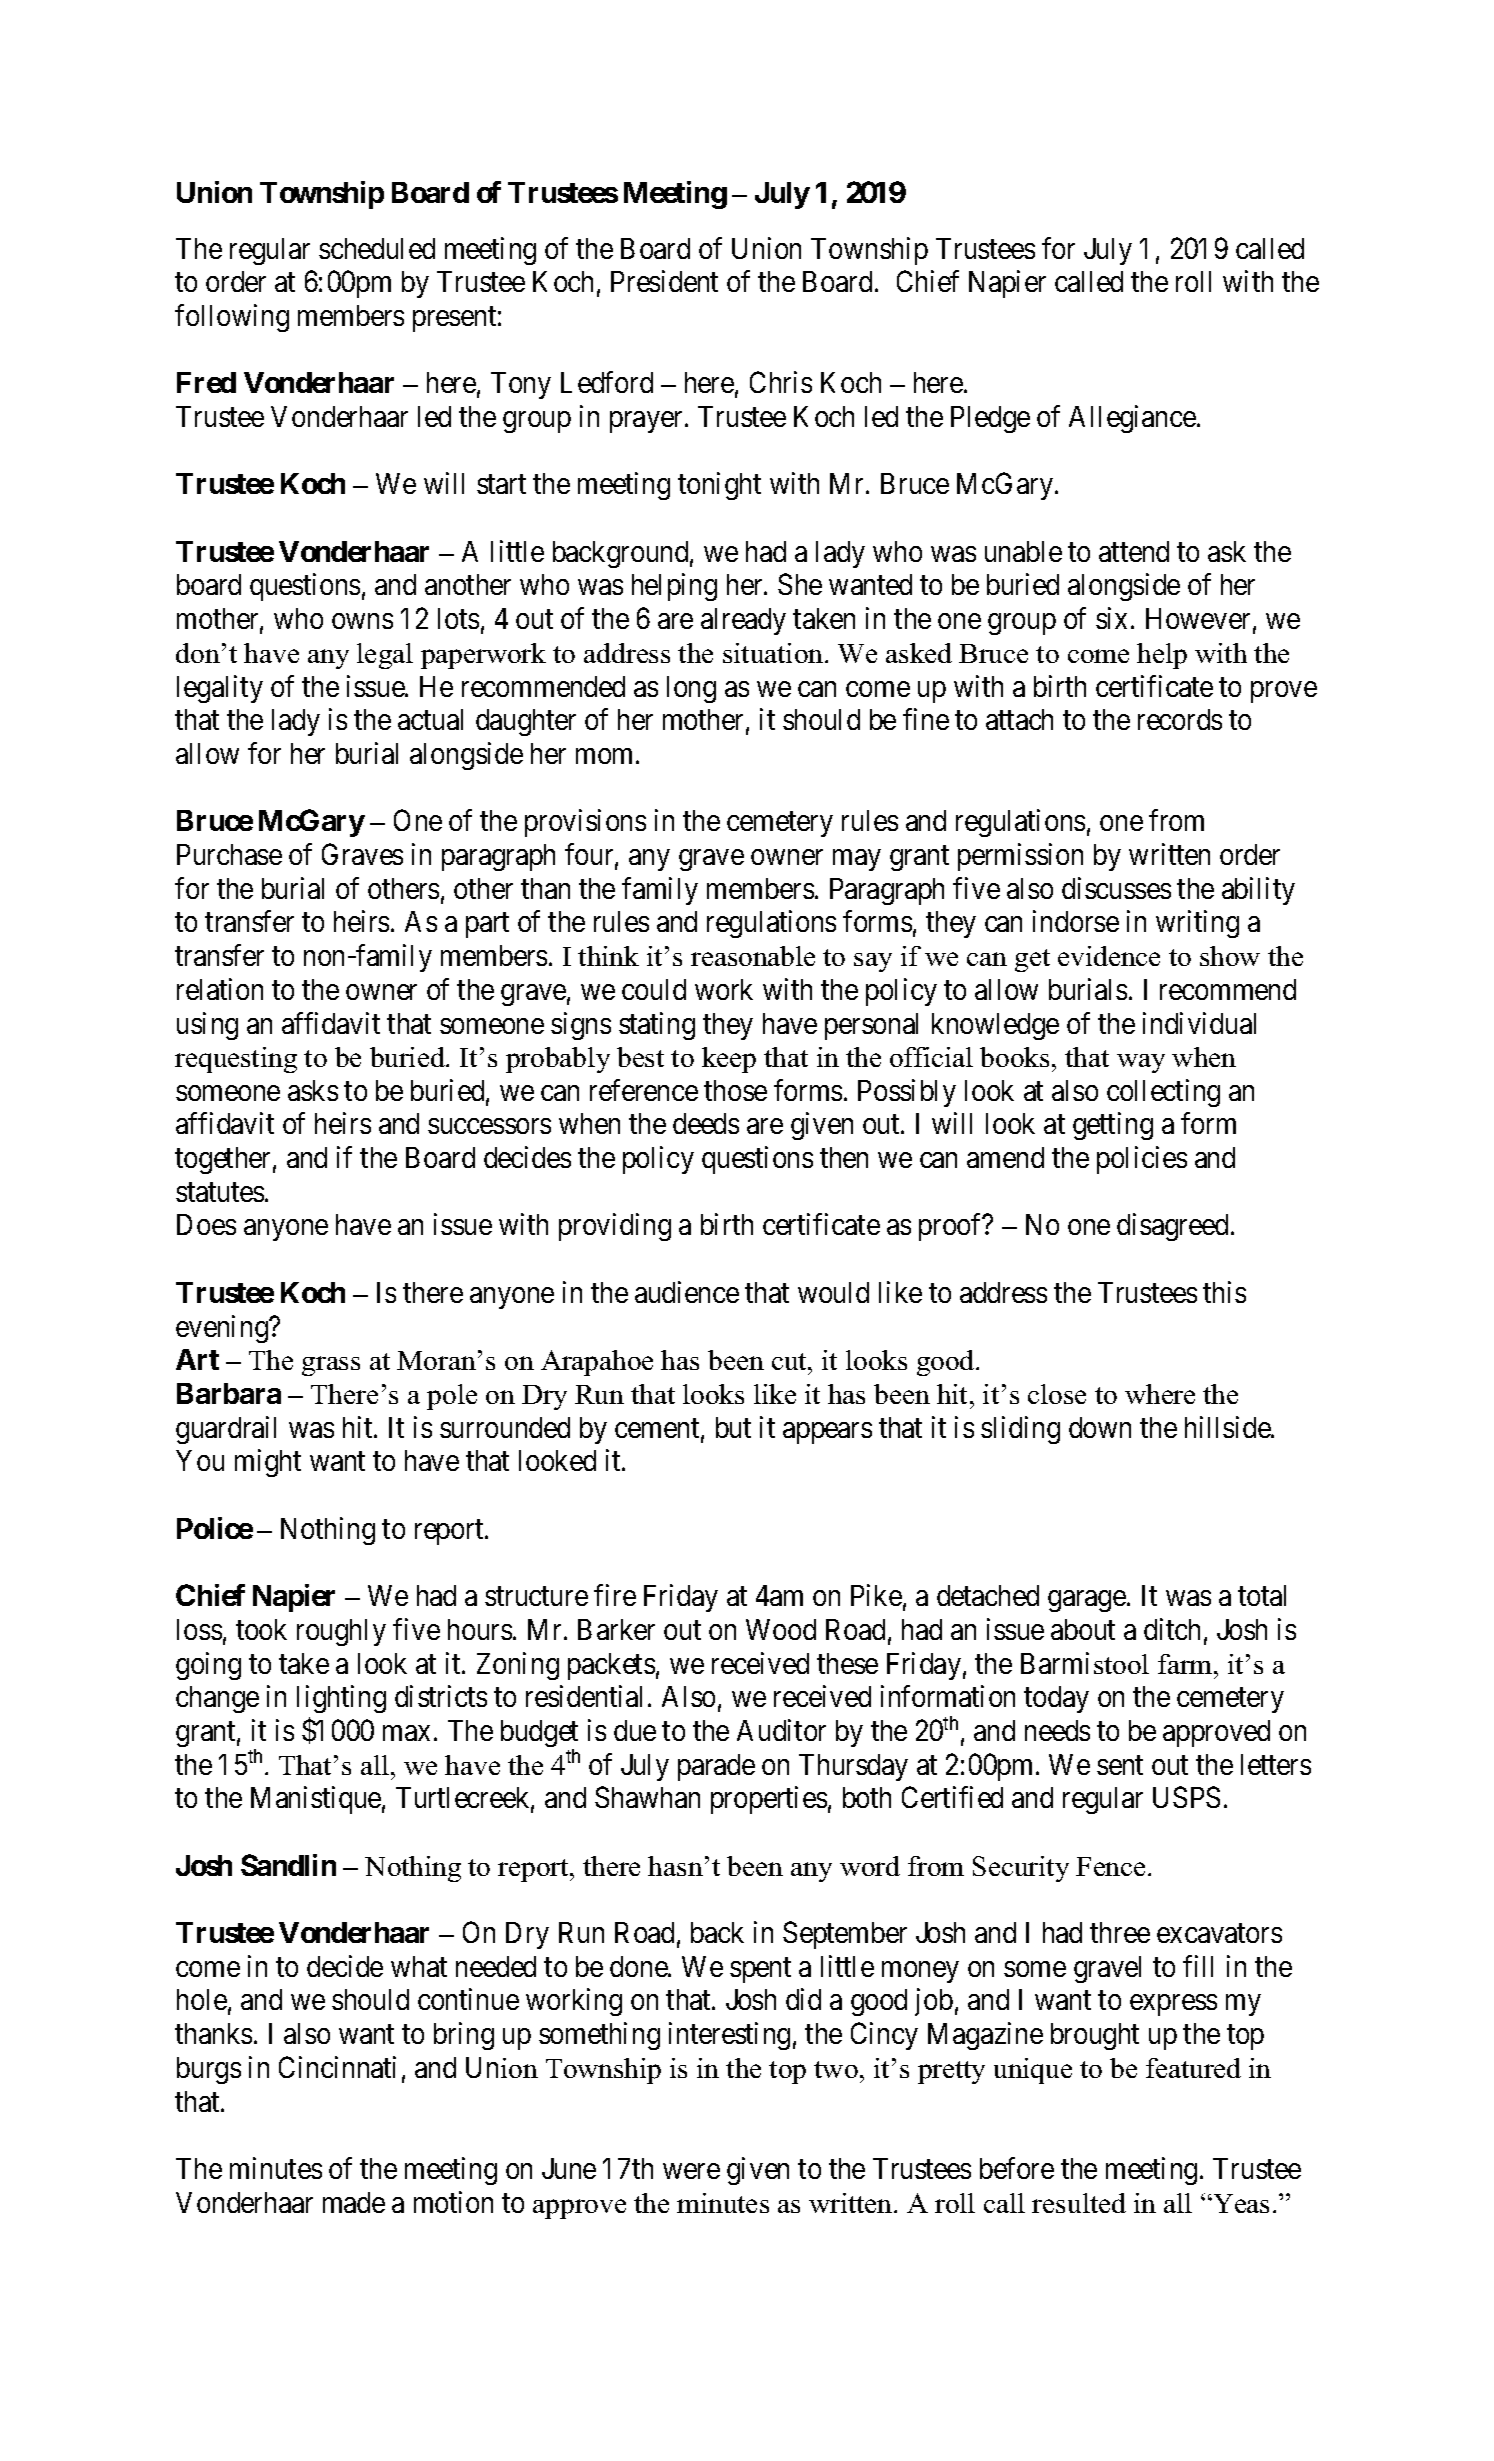 The image size is (1494, 2461). Describe the element at coordinates (354, 2202) in the screenshot. I see `made` at that location.
